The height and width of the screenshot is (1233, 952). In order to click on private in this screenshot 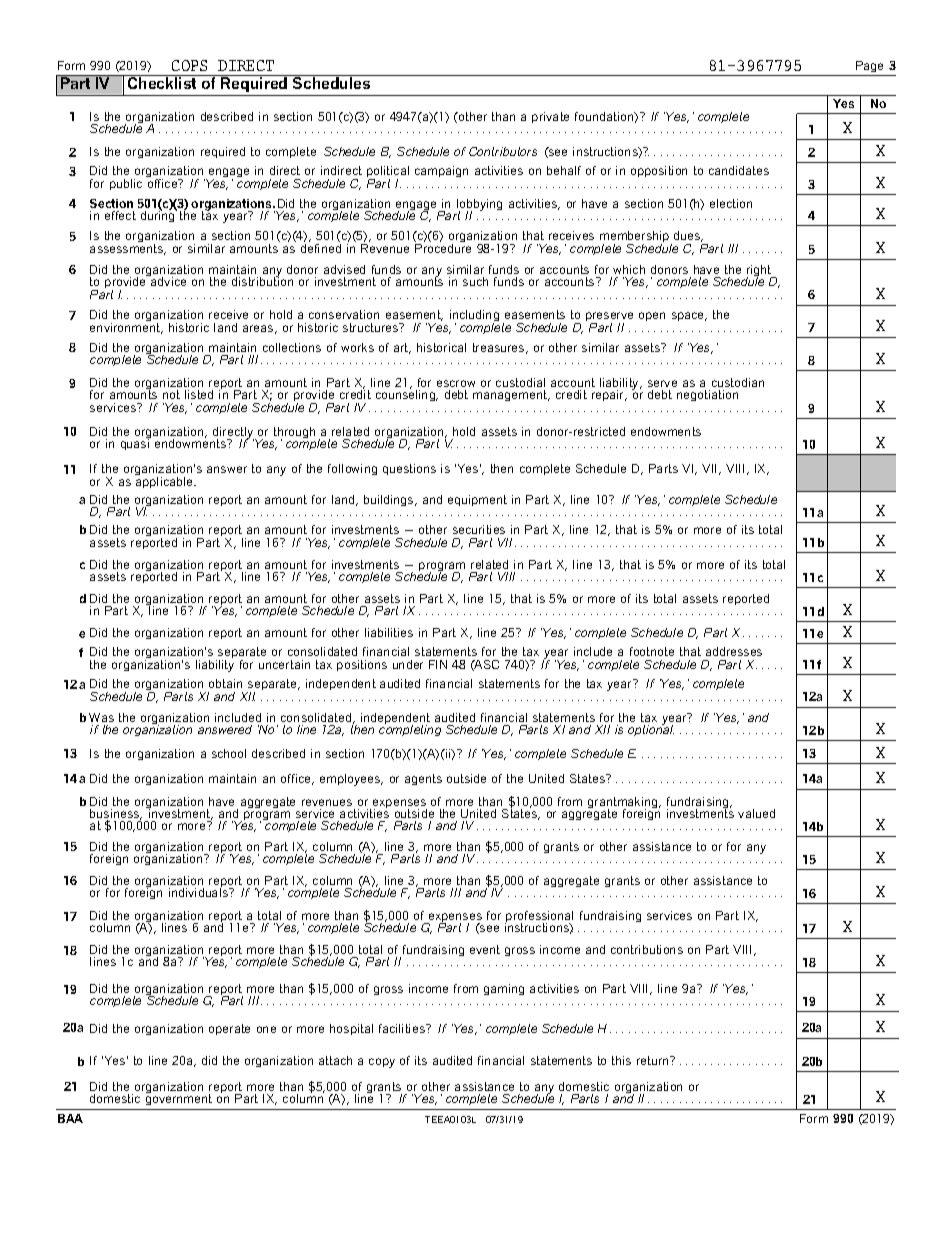, I will do `click(550, 117)`.
